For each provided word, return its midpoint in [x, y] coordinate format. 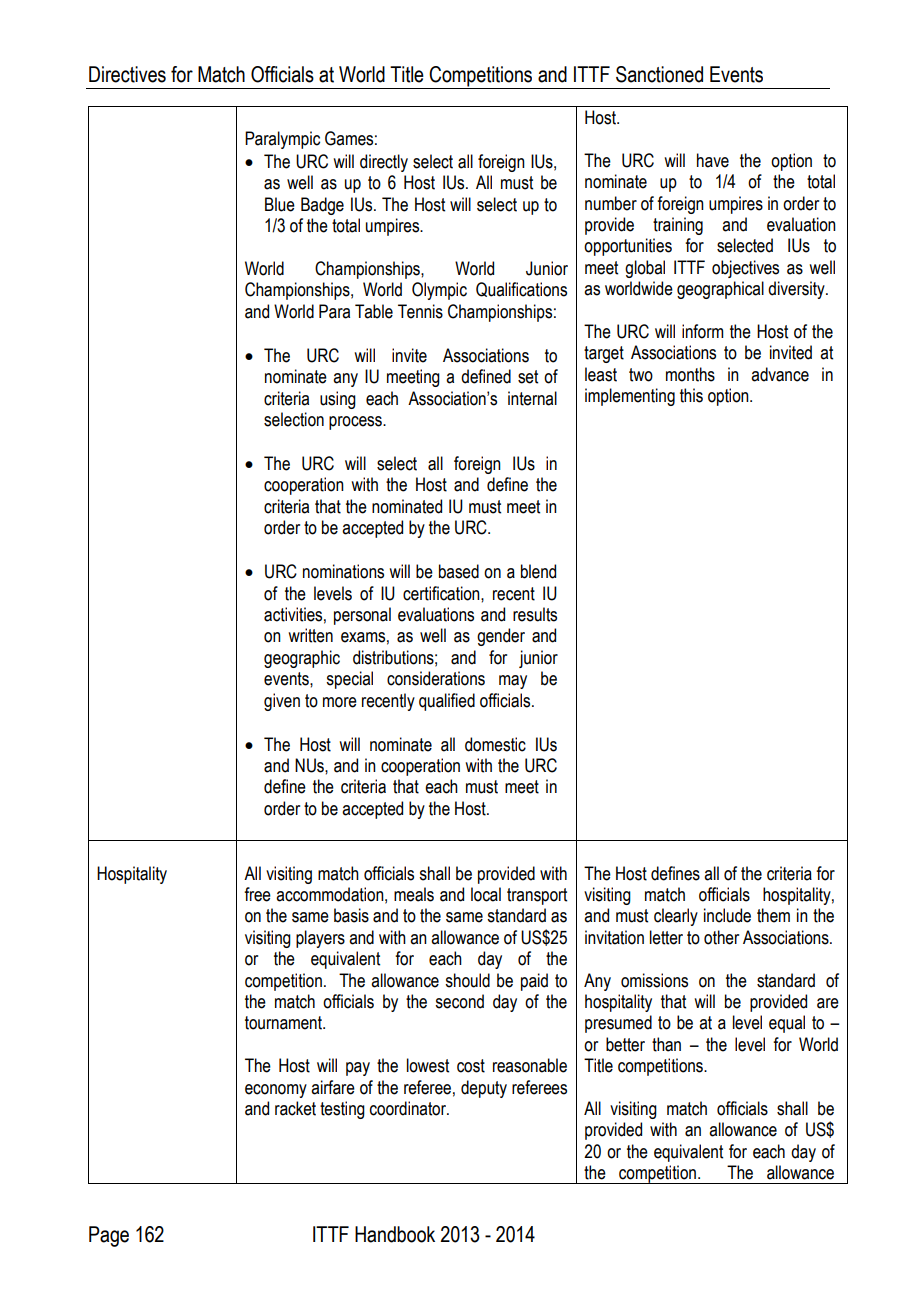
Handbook [395, 1234]
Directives [127, 74]
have [713, 160]
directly [384, 163]
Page [109, 1236]
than [666, 1044]
